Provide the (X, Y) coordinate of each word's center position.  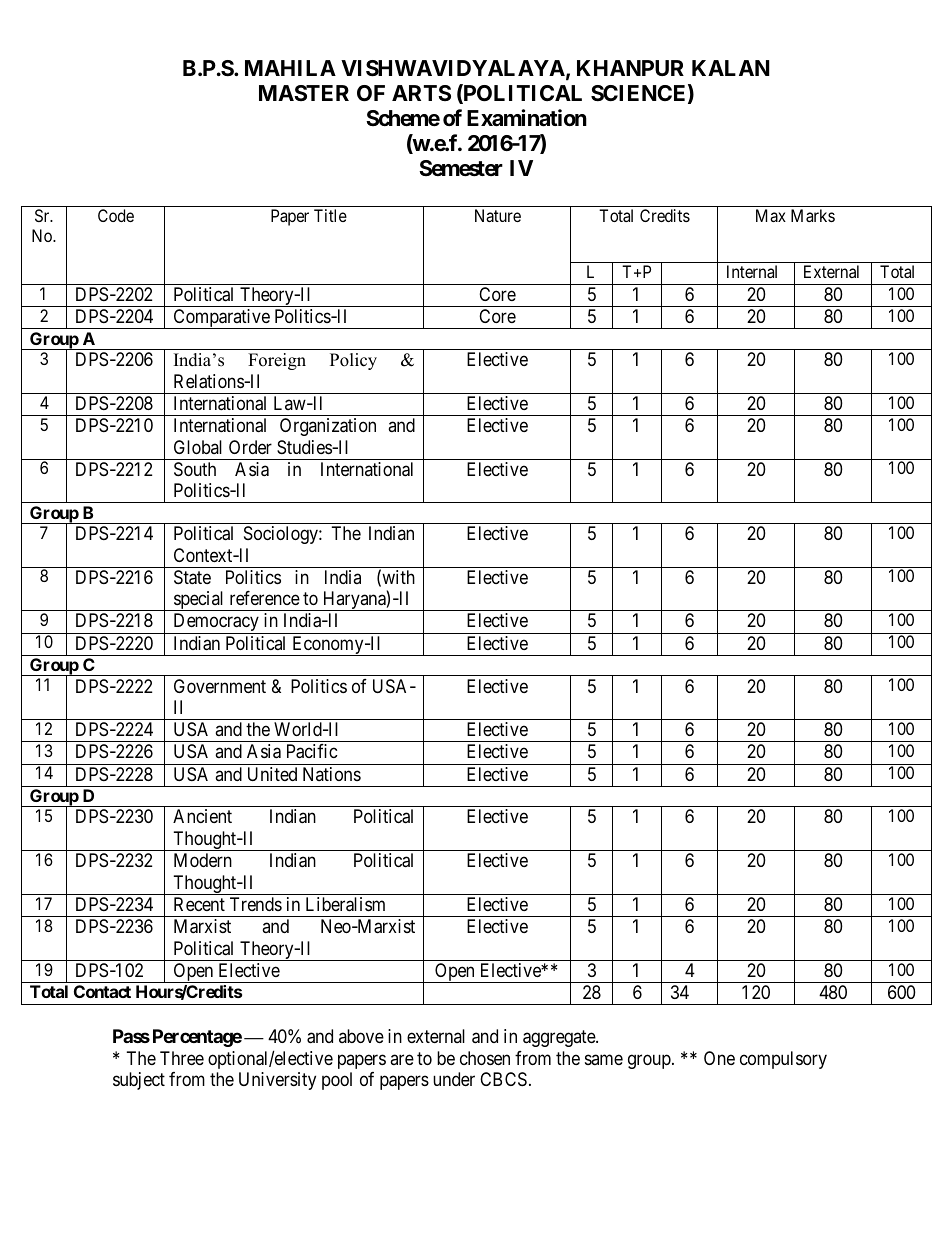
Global (198, 447)
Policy (353, 361)
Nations (332, 774)
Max (771, 215)
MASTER (304, 93)
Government (220, 686)
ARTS (421, 93)
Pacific (312, 751)
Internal (752, 271)
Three (182, 1058)
